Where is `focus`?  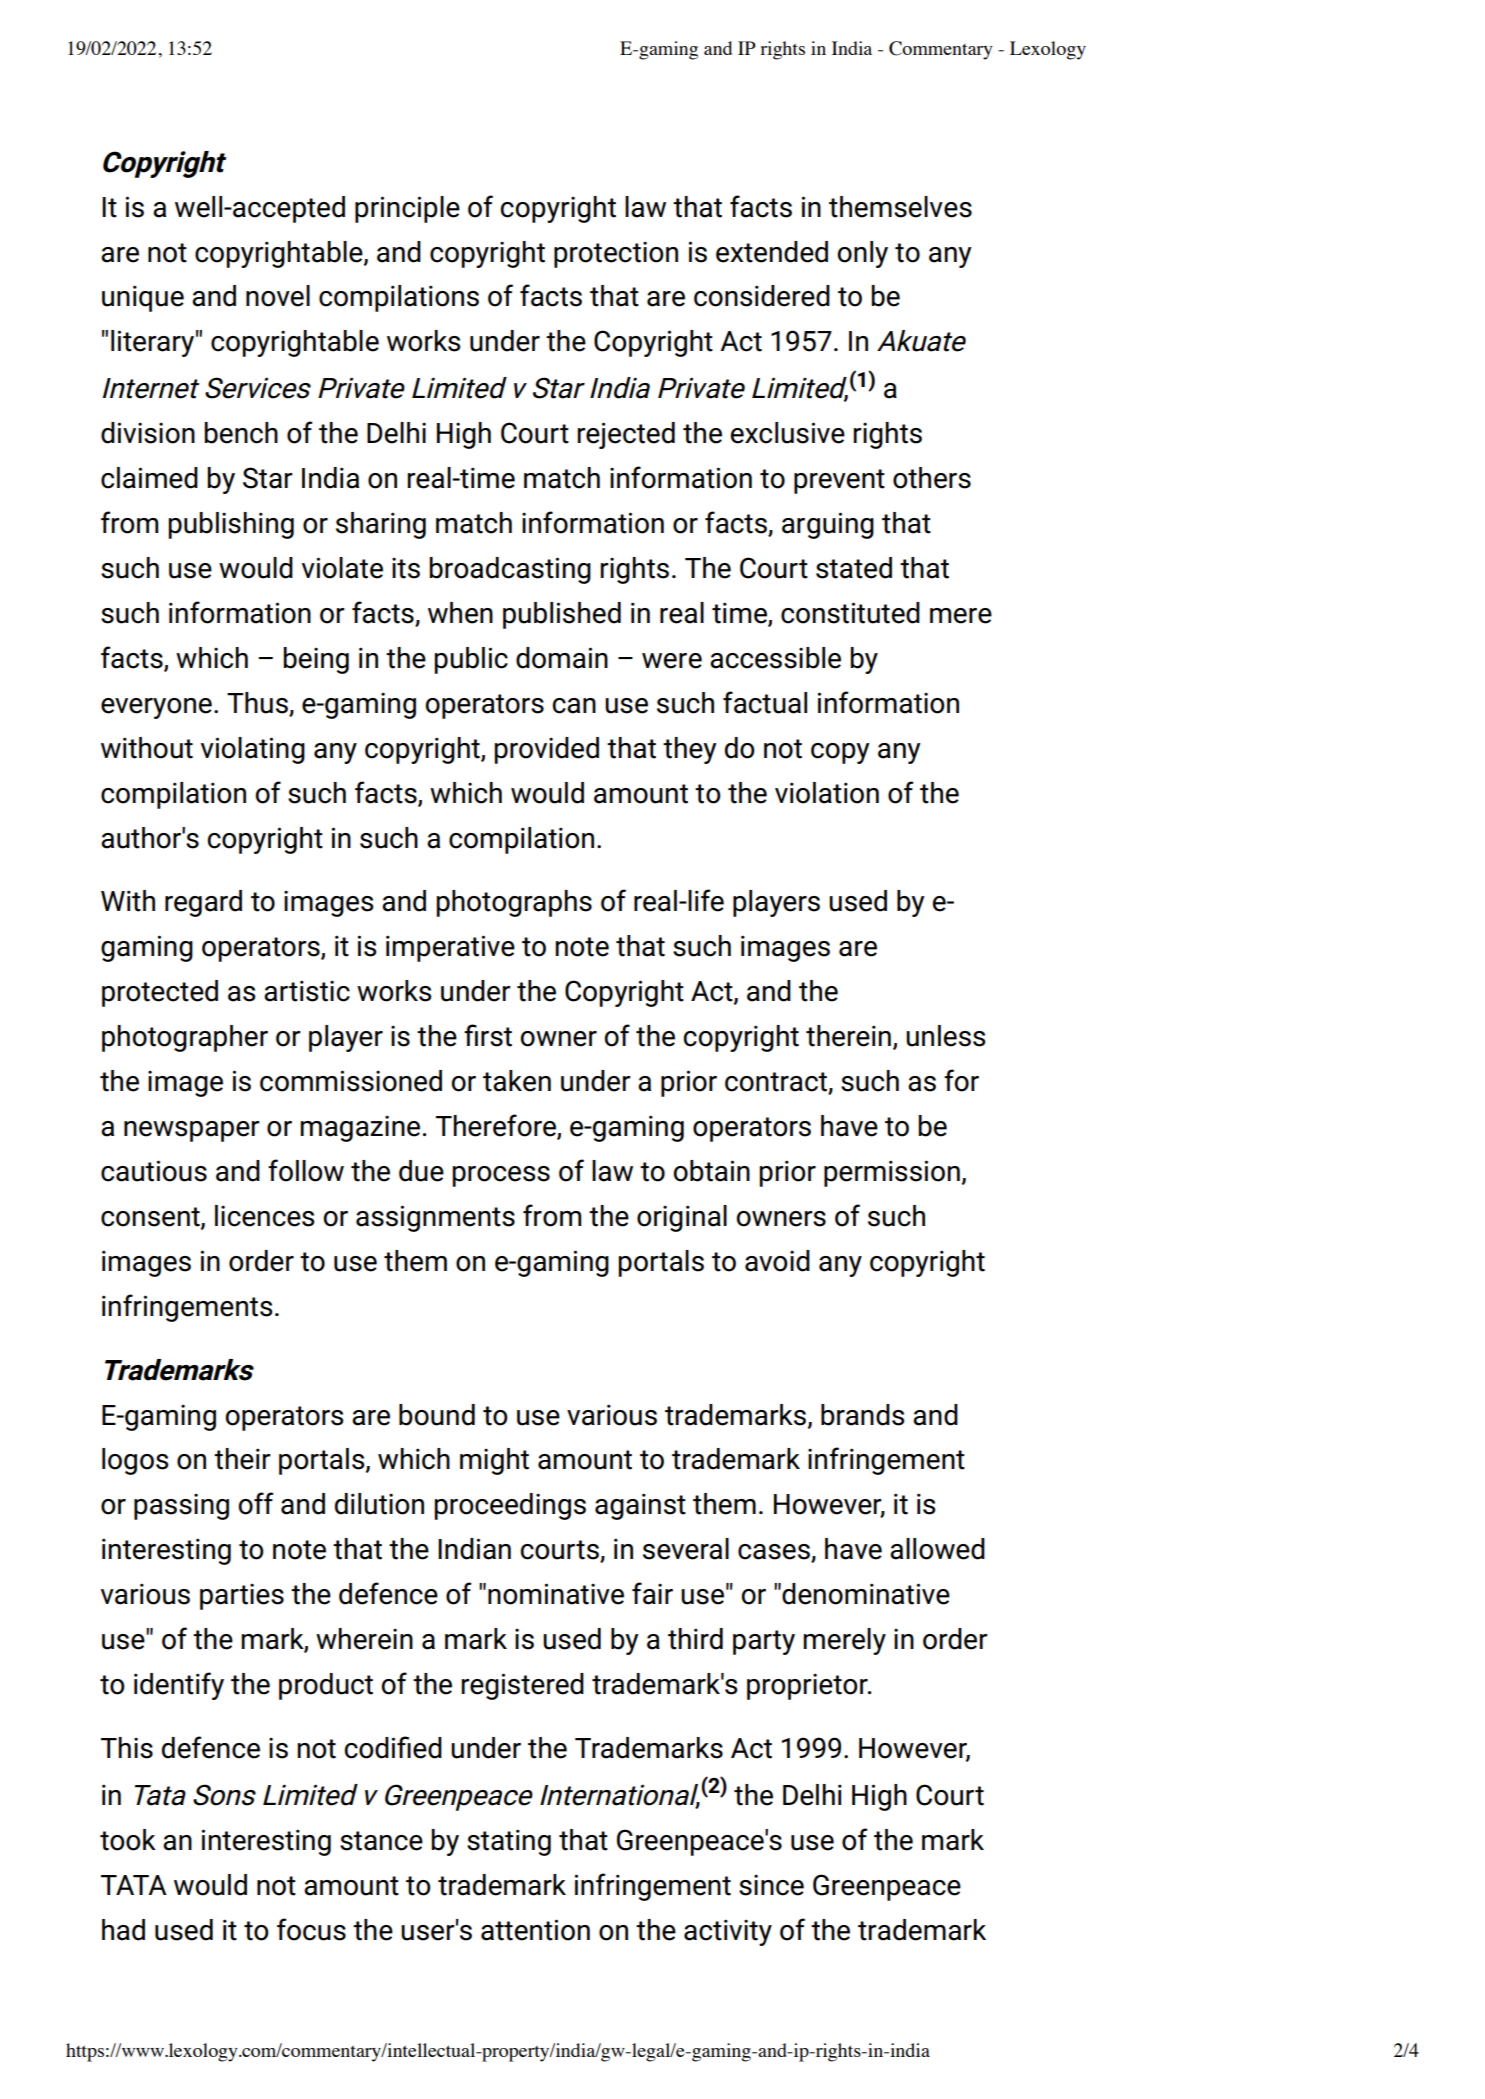
focus is located at coordinates (311, 1929).
